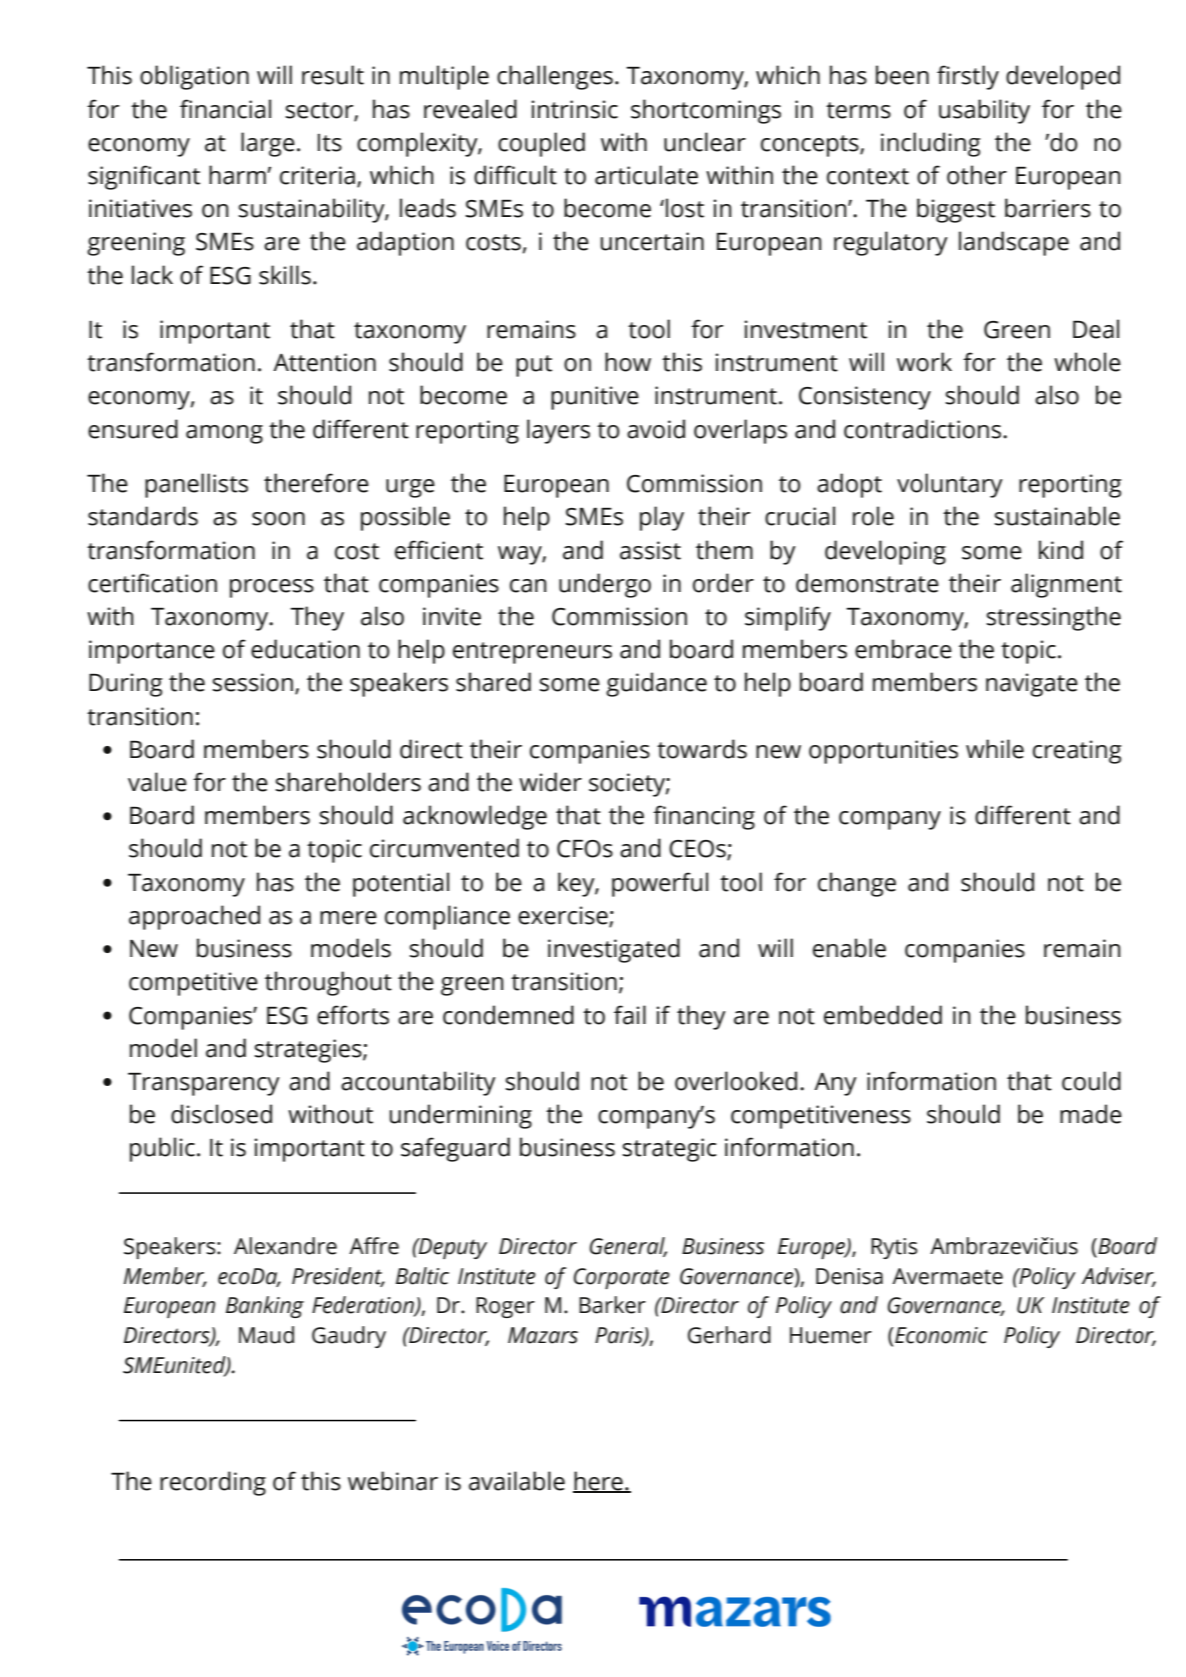 This page has width=1186, height=1677. What do you see at coordinates (213, 1483) in the page?
I see `recording` at bounding box center [213, 1483].
